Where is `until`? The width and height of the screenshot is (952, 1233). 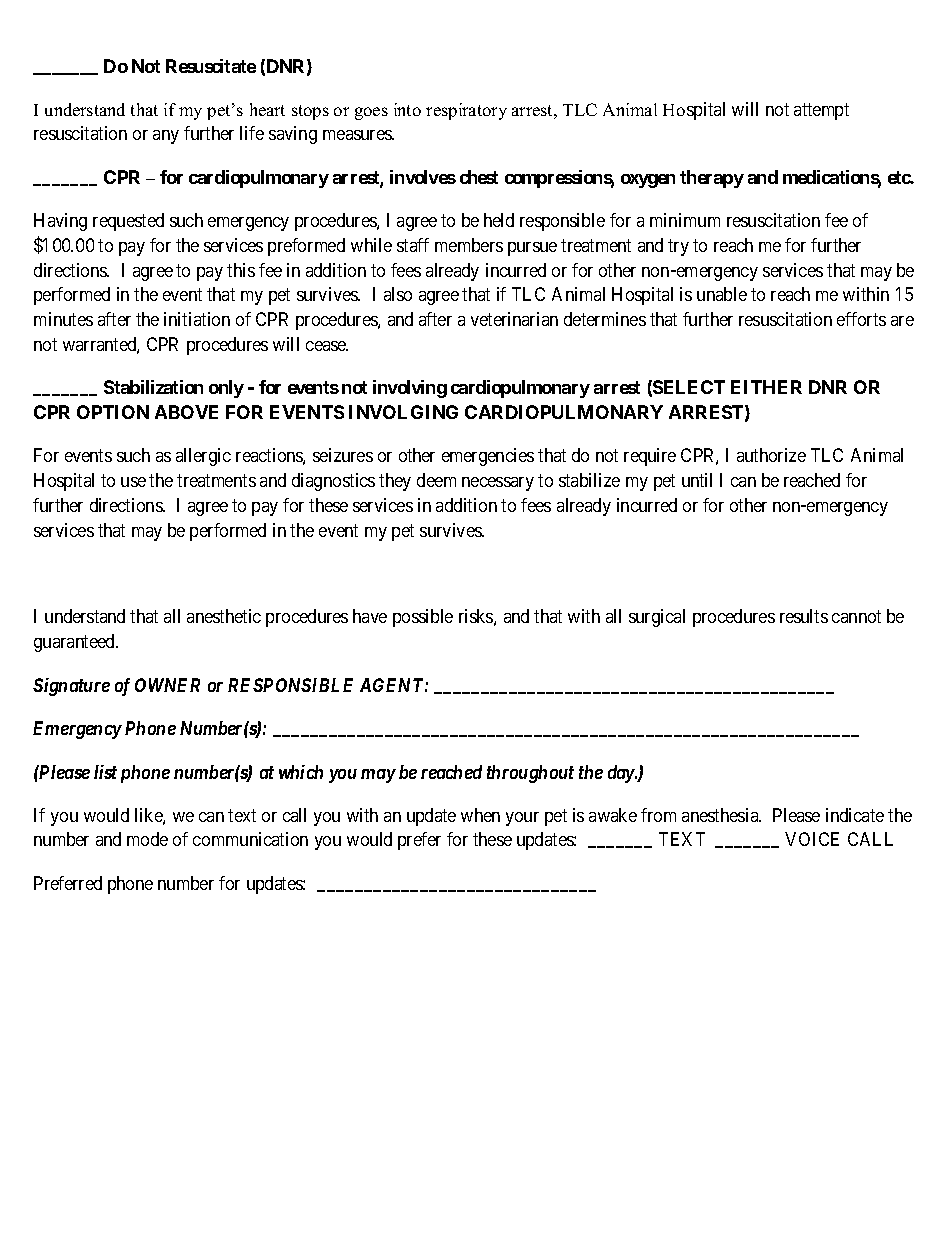 until is located at coordinates (697, 480).
